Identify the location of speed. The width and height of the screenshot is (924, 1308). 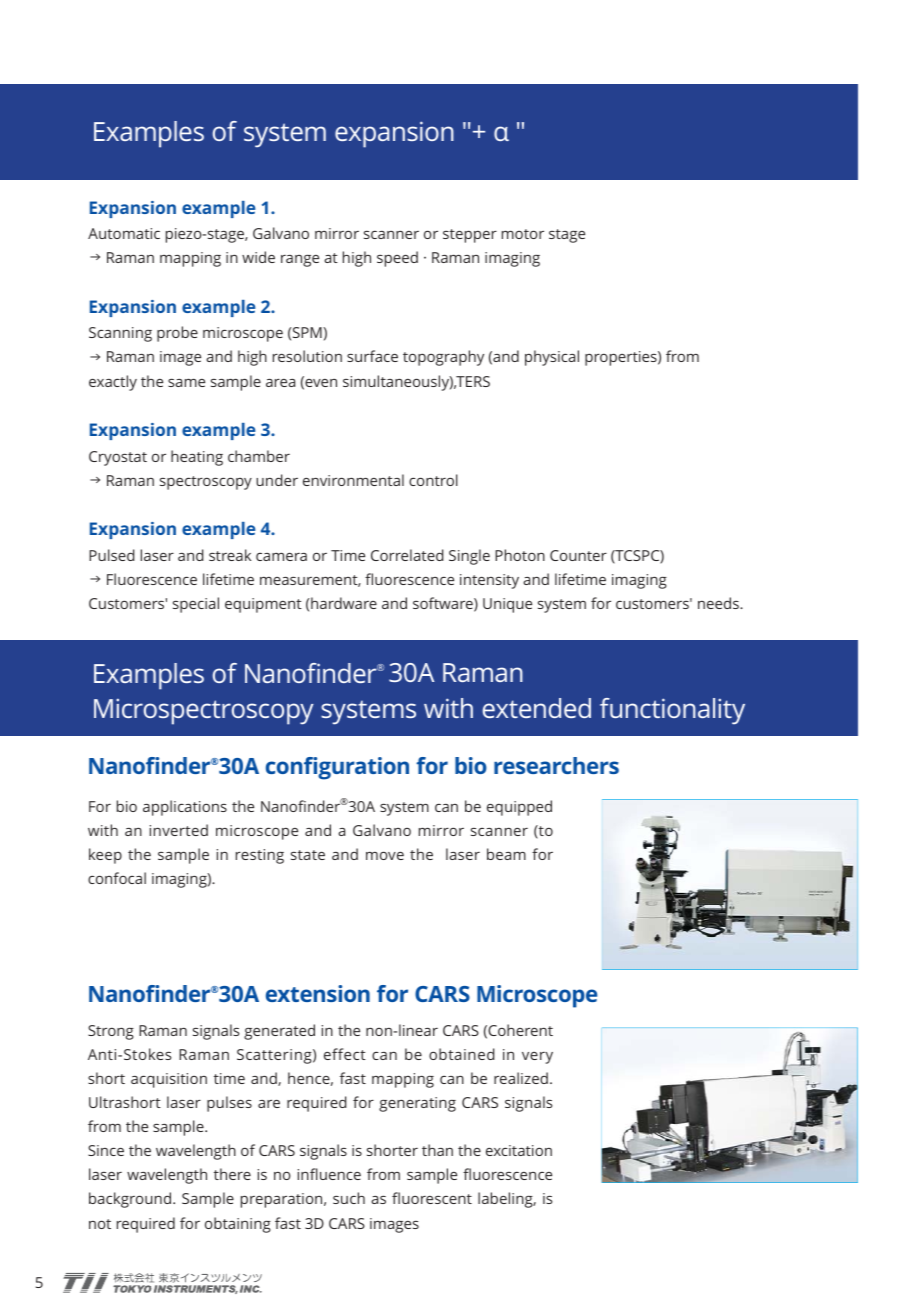
(397, 259).
